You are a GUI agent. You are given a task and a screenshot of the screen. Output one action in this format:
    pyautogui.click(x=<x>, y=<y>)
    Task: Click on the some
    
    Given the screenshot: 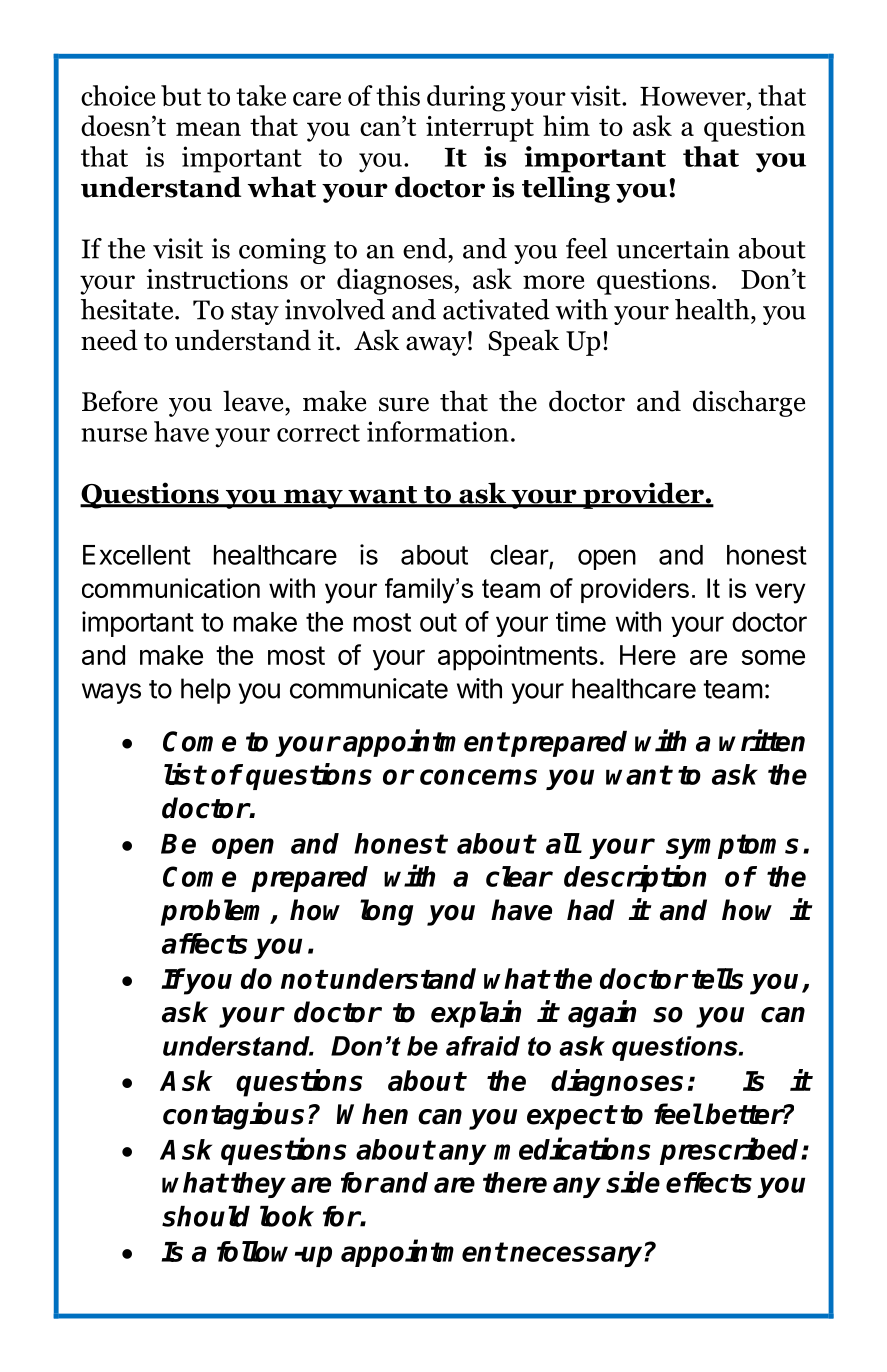 What is the action you would take?
    pyautogui.click(x=773, y=657)
